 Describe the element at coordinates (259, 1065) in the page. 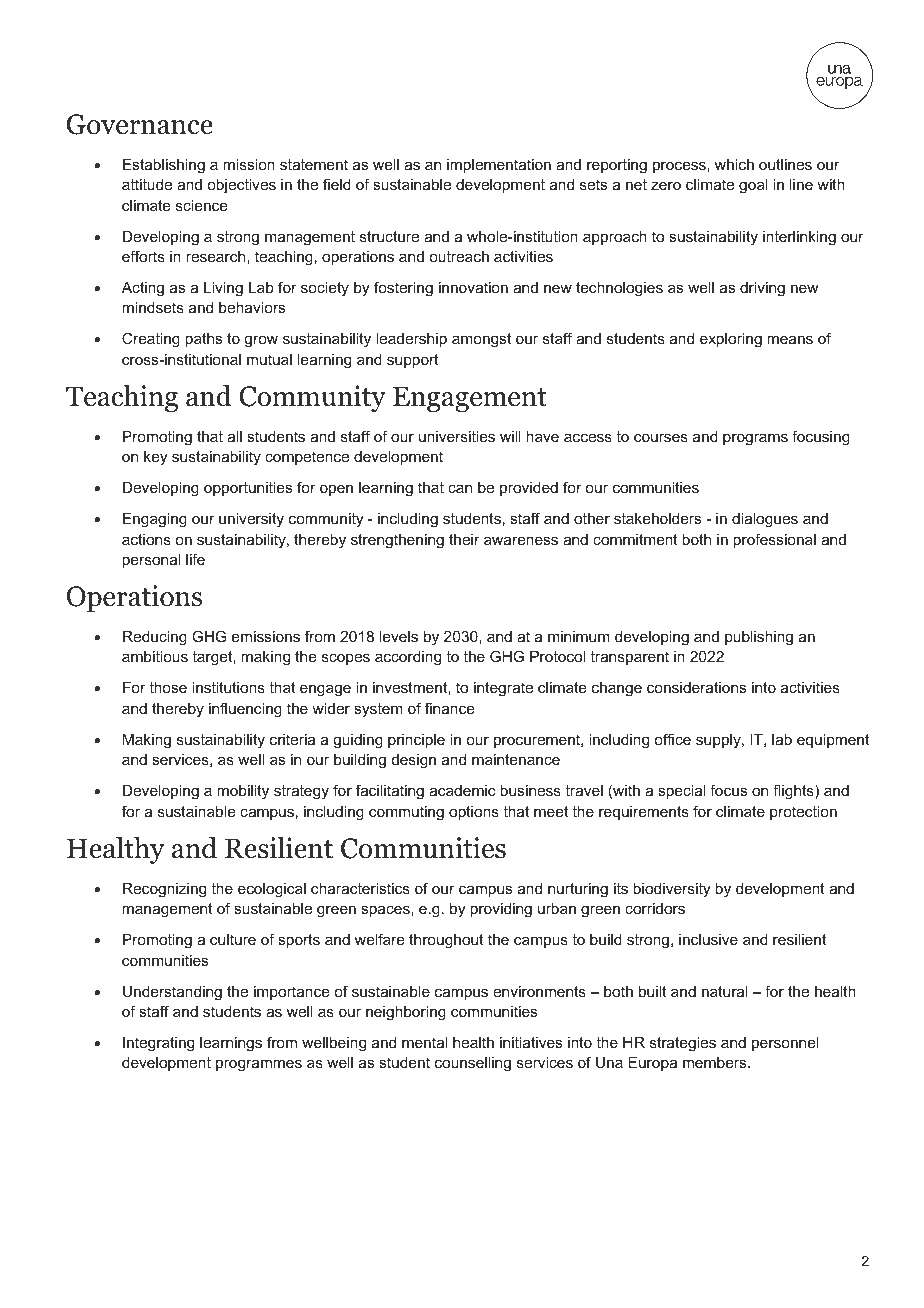

I see `programmes` at that location.
